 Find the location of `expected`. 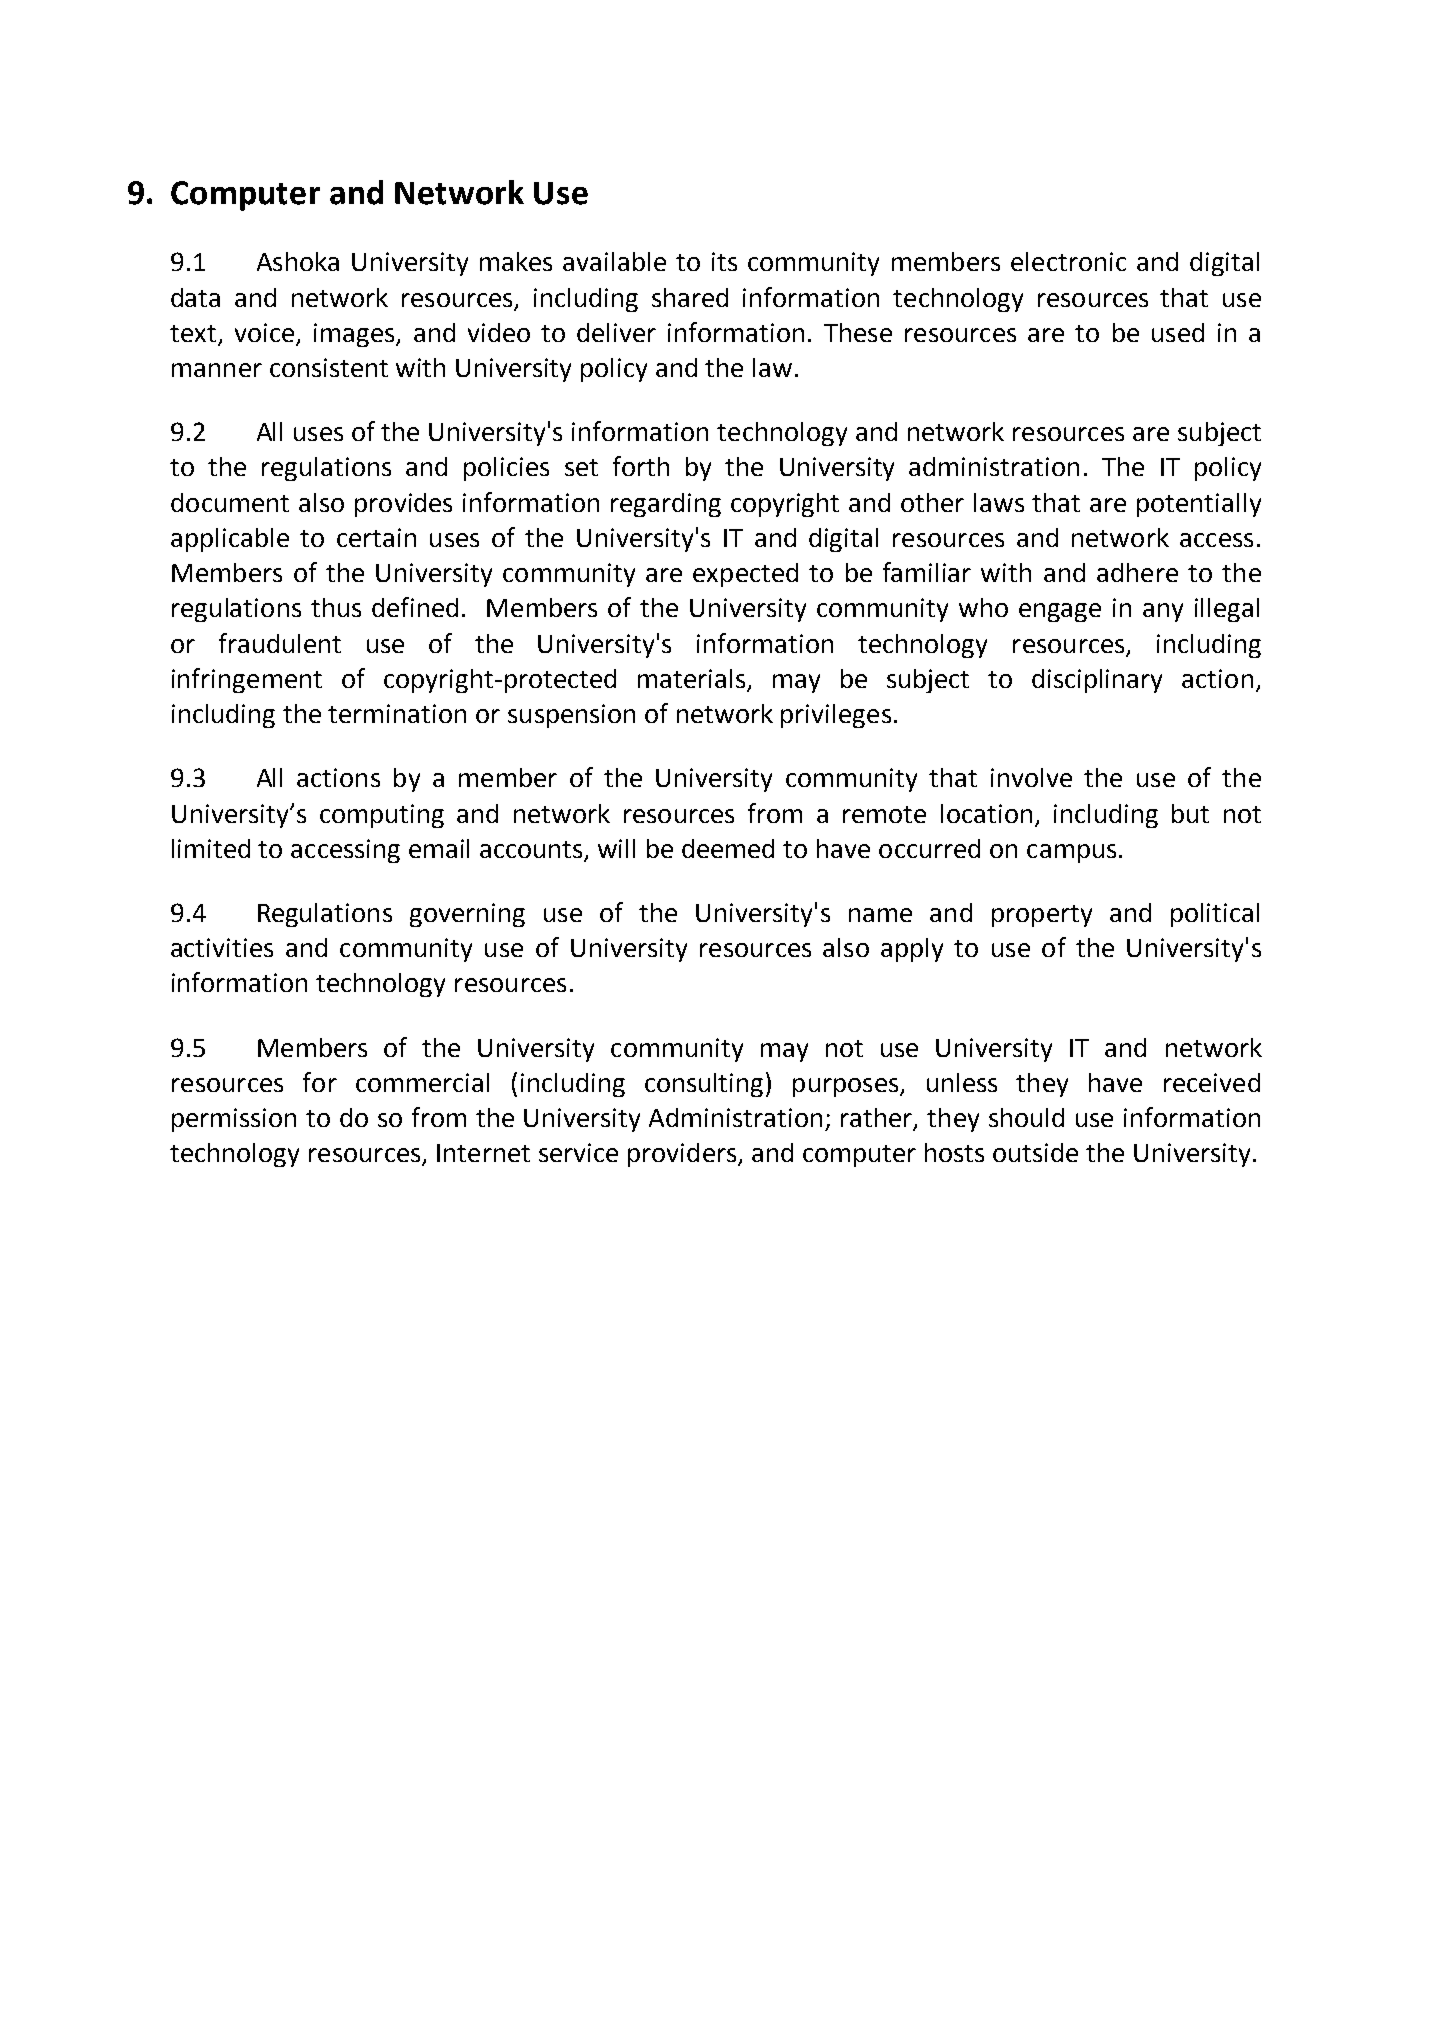

expected is located at coordinates (745, 575).
